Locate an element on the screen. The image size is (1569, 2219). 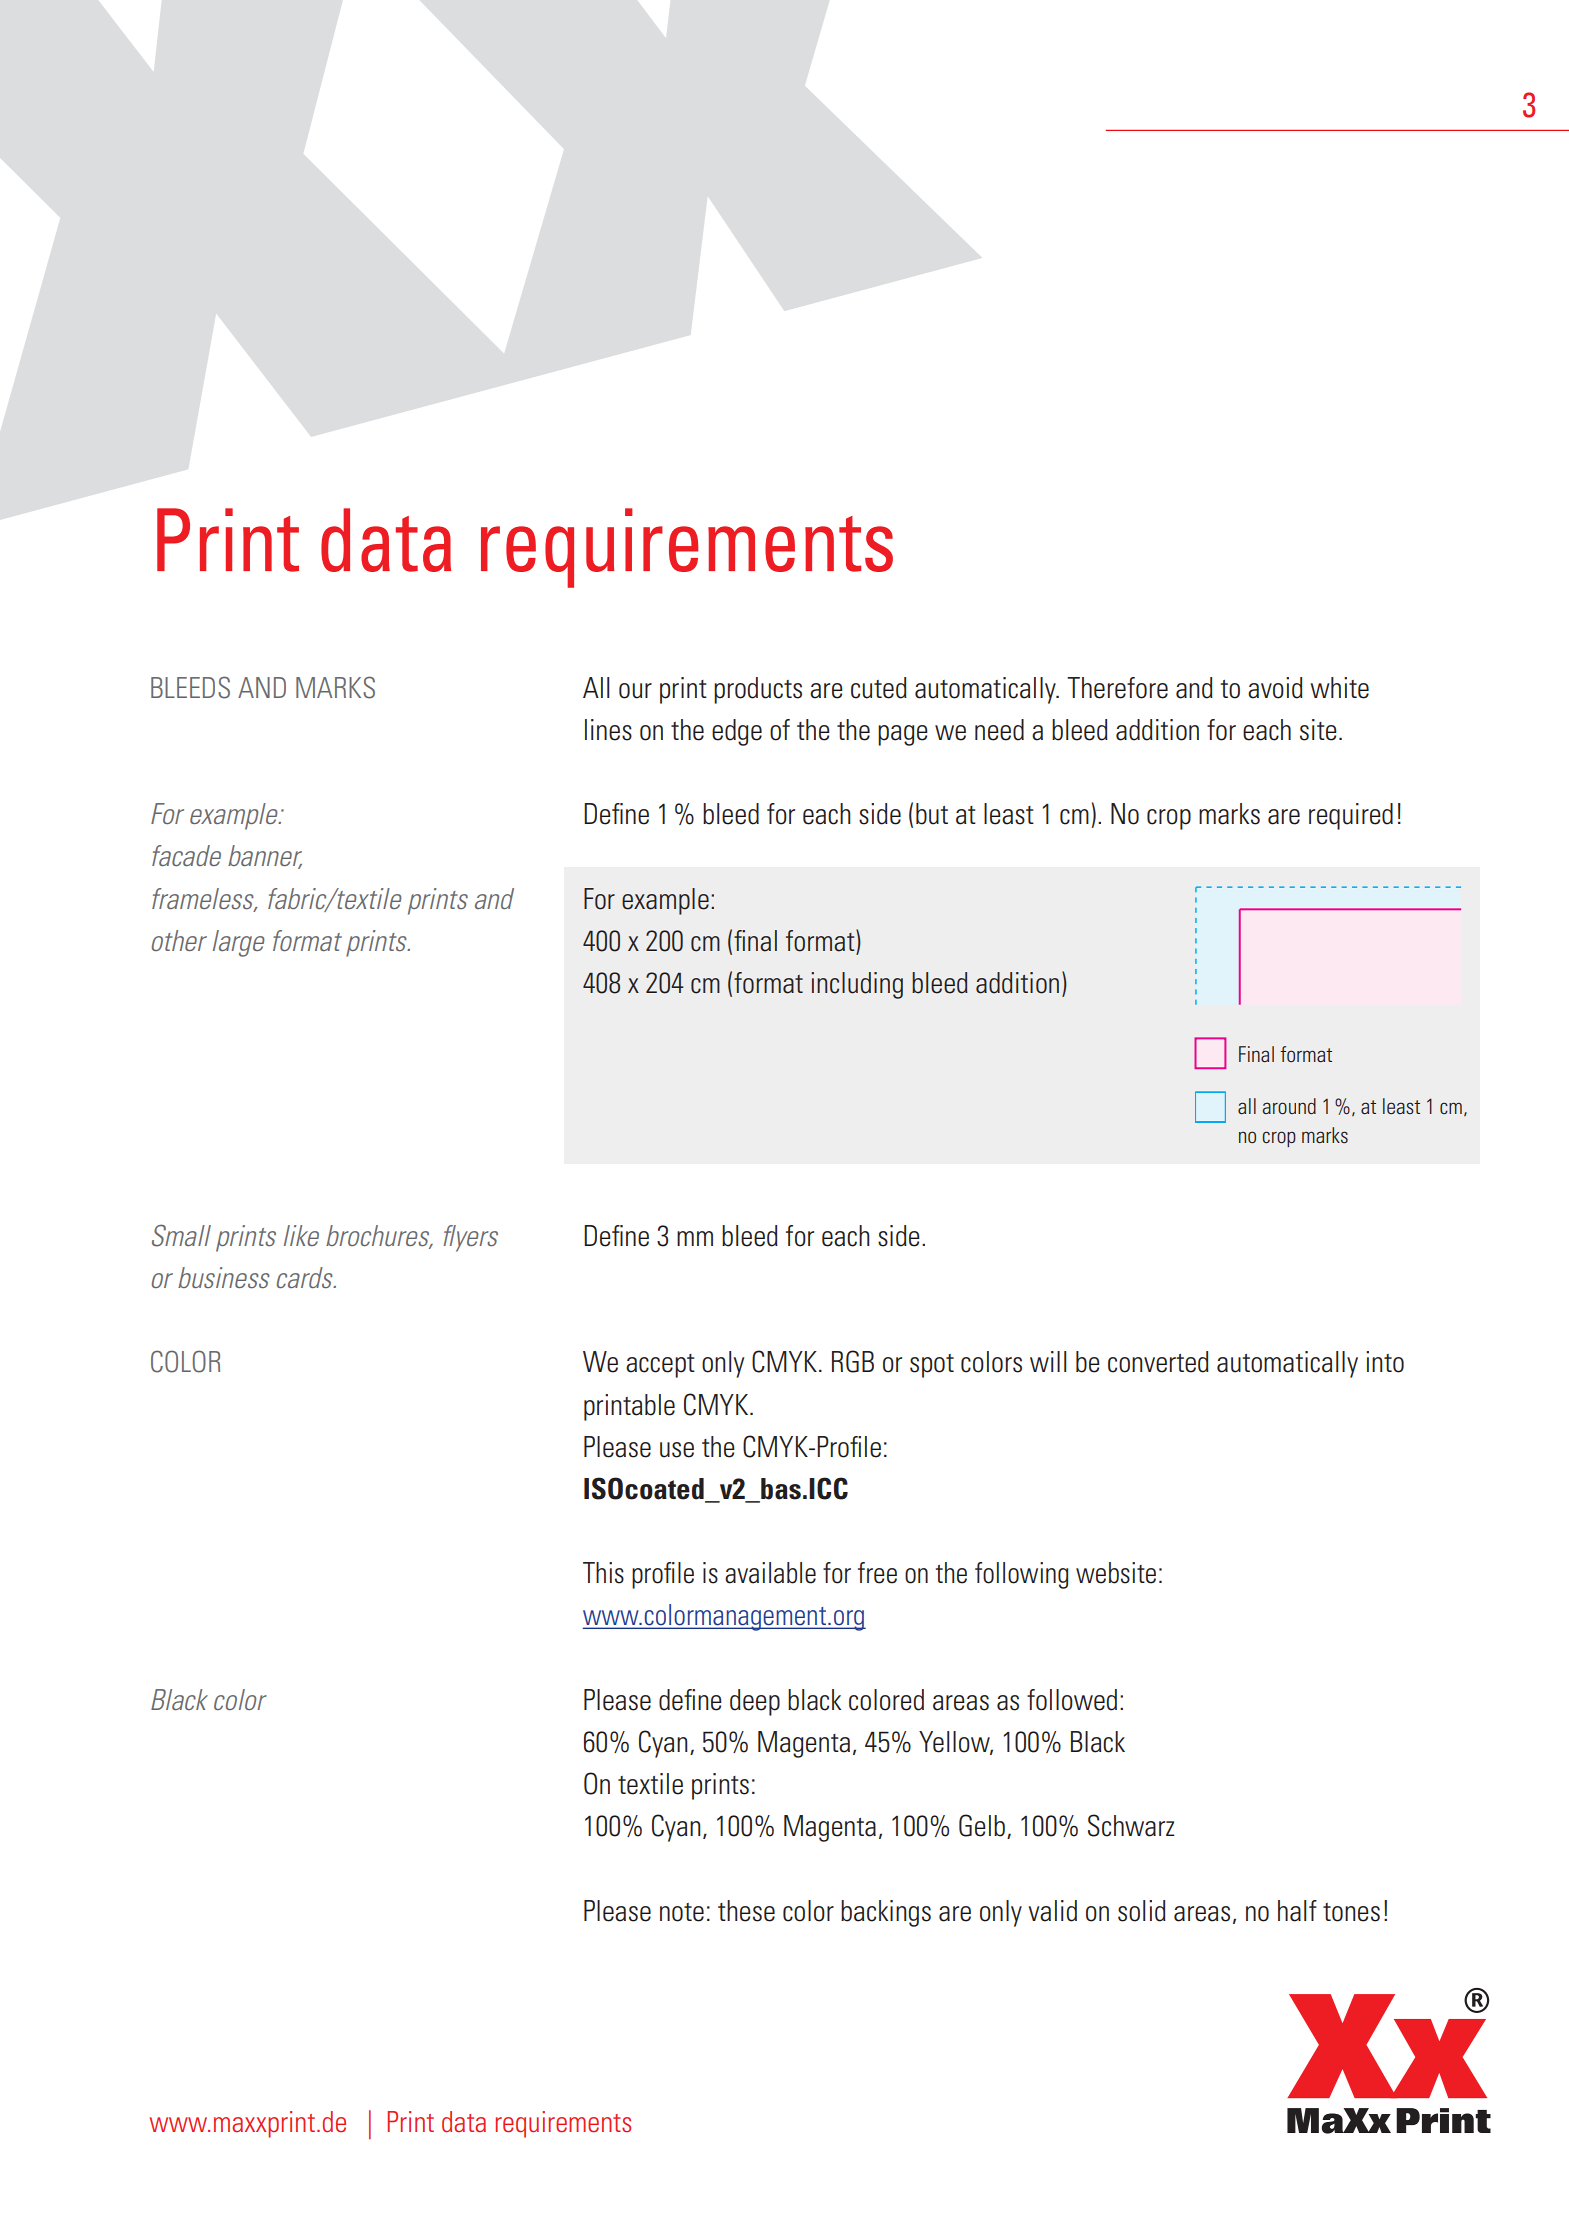
avoid is located at coordinates (1275, 688).
